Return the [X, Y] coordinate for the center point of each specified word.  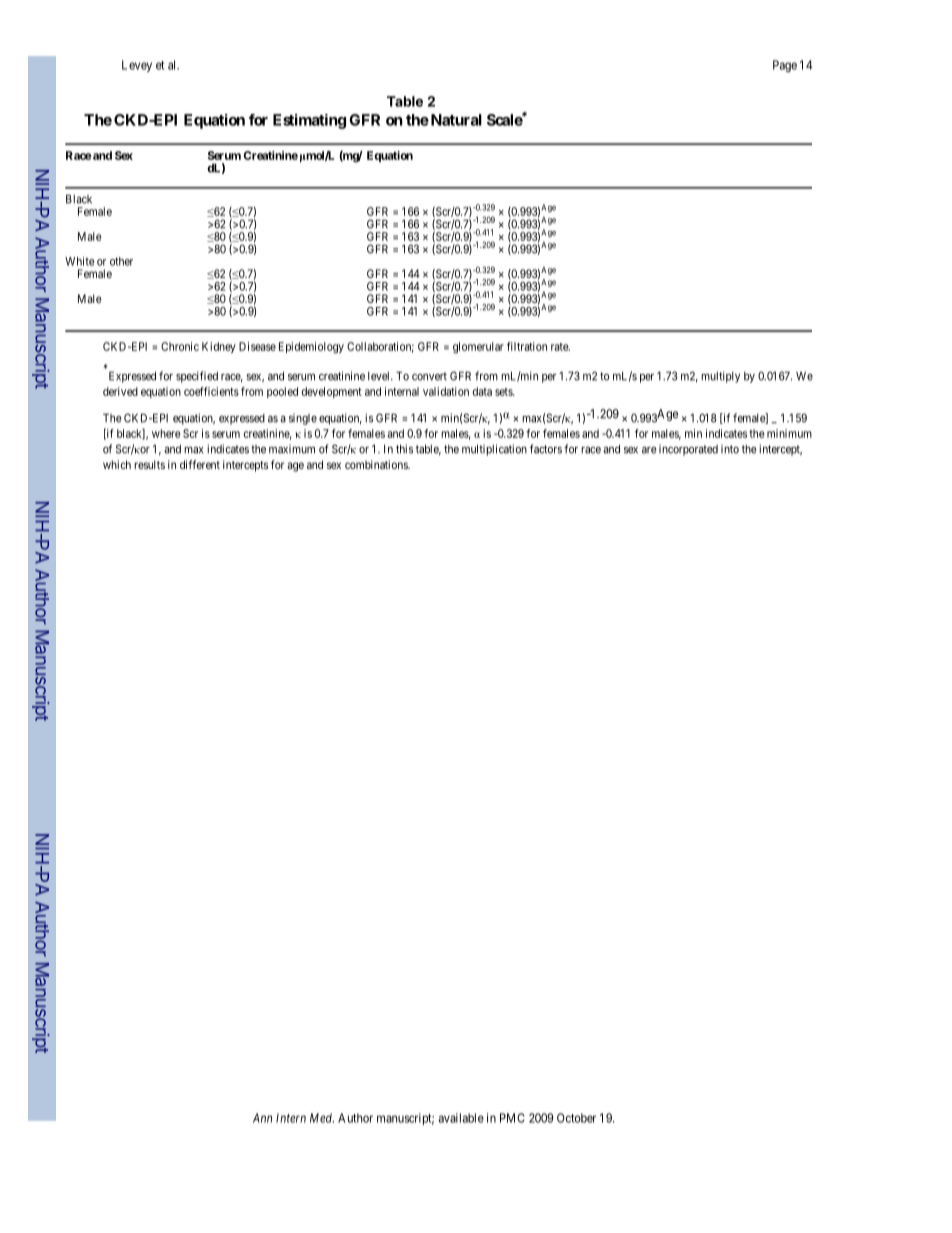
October [576, 1118]
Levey [137, 66]
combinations [377, 464]
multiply [720, 377]
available [461, 1118]
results [149, 464]
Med [322, 1118]
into [730, 449]
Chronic [180, 346]
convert [429, 376]
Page [785, 66]
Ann [262, 1118]
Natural [455, 120]
